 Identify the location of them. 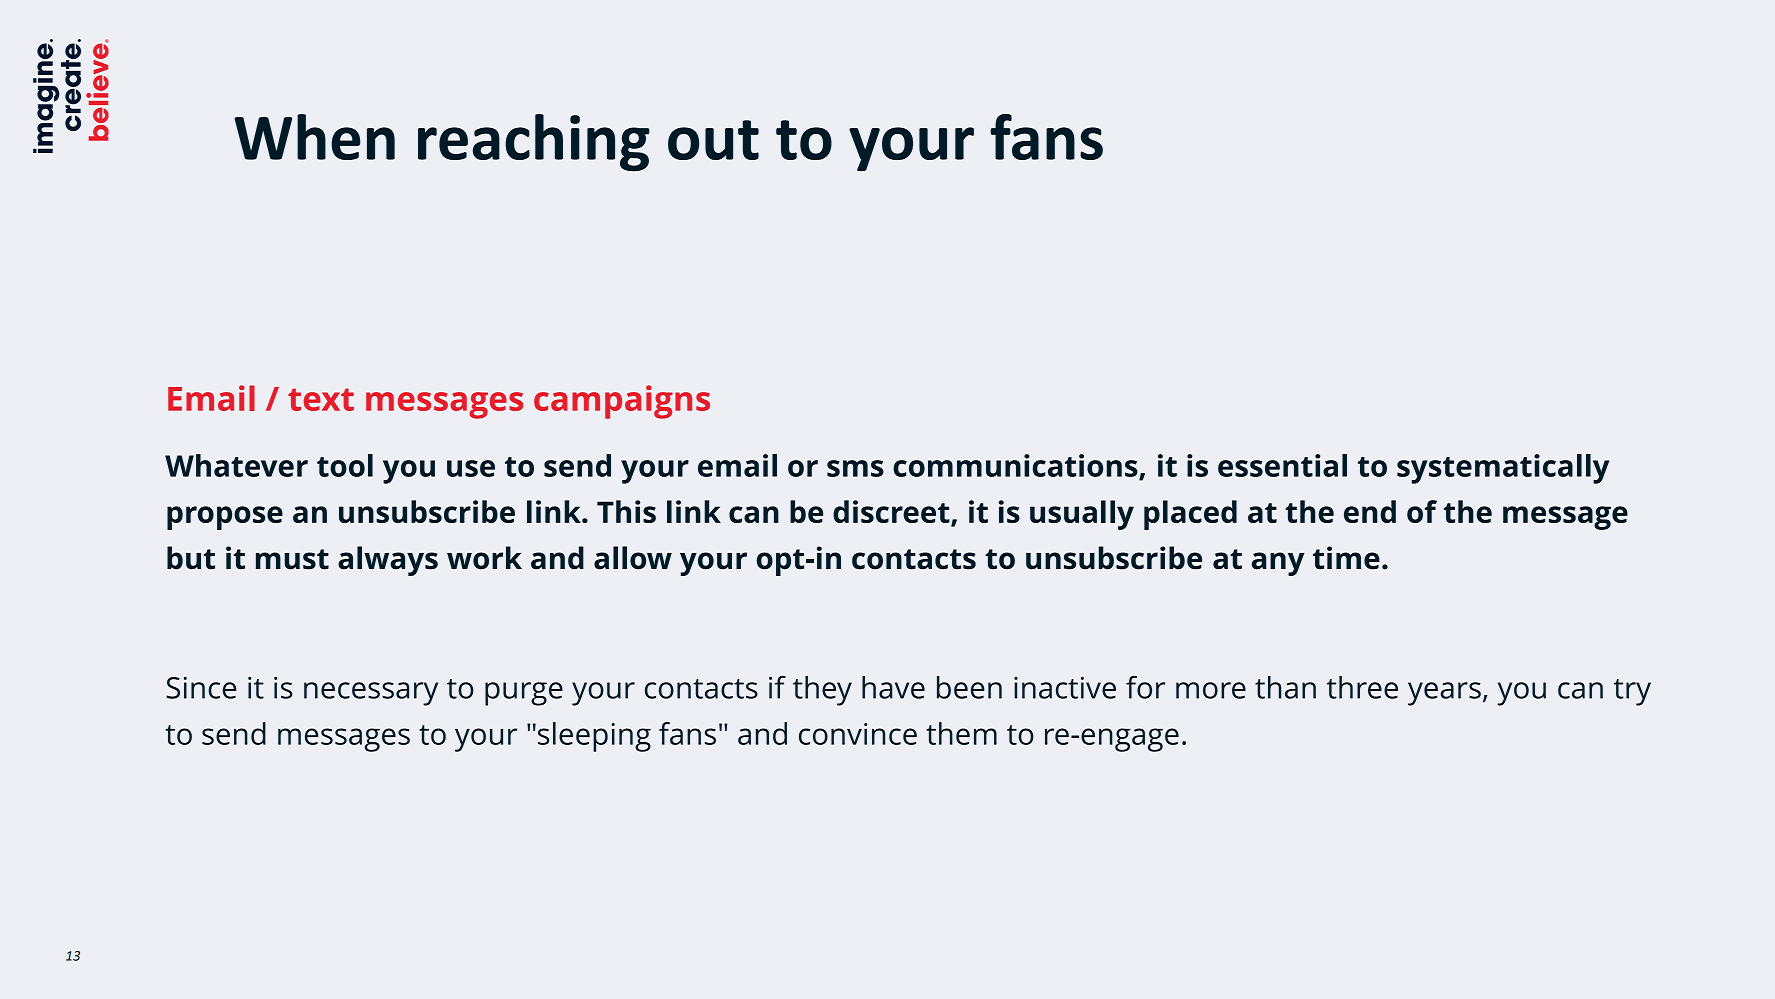
(961, 733).
